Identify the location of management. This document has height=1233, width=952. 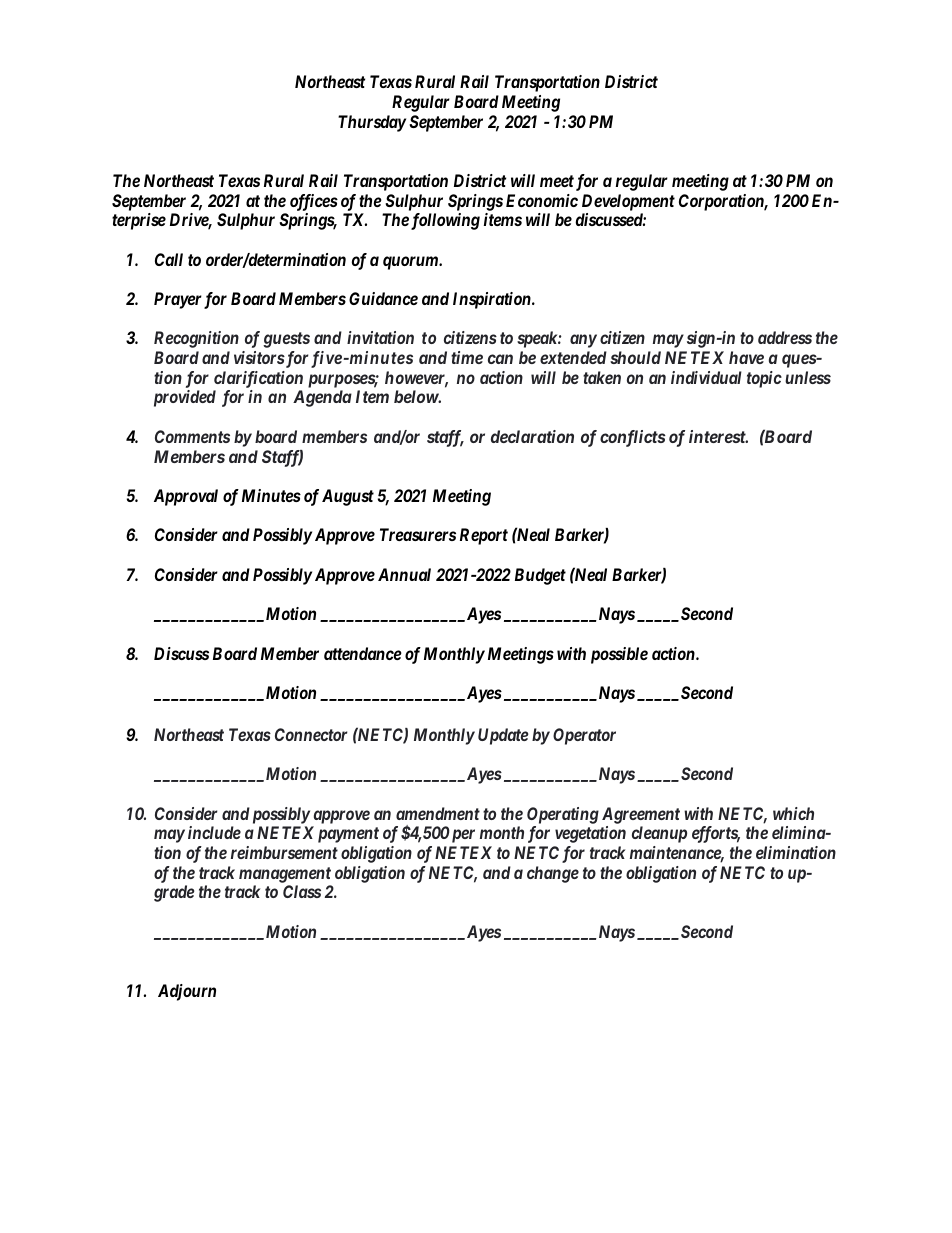
(285, 875).
